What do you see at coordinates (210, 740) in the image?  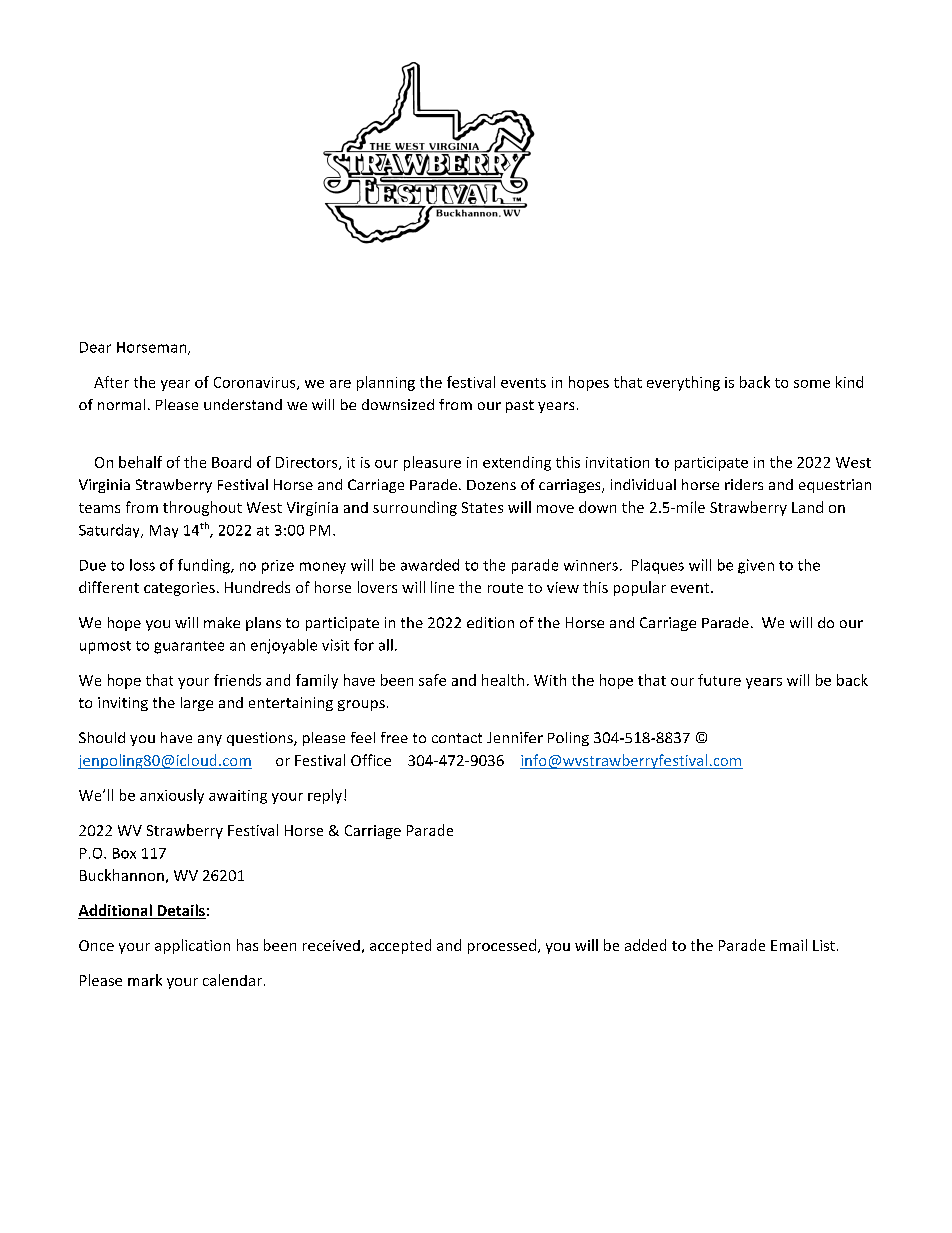 I see `any` at bounding box center [210, 740].
